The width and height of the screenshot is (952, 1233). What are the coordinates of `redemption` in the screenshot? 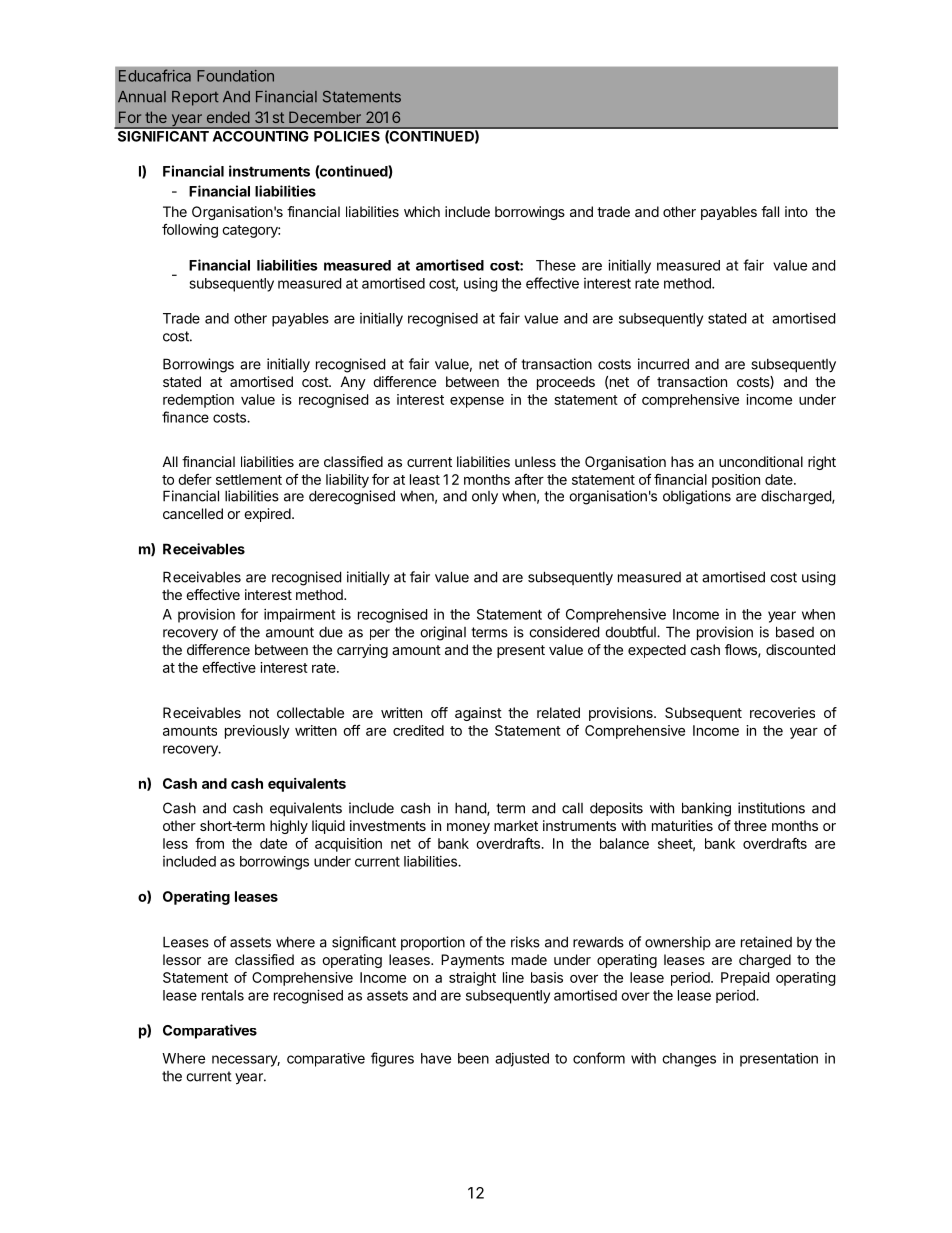 It's located at (198, 401).
